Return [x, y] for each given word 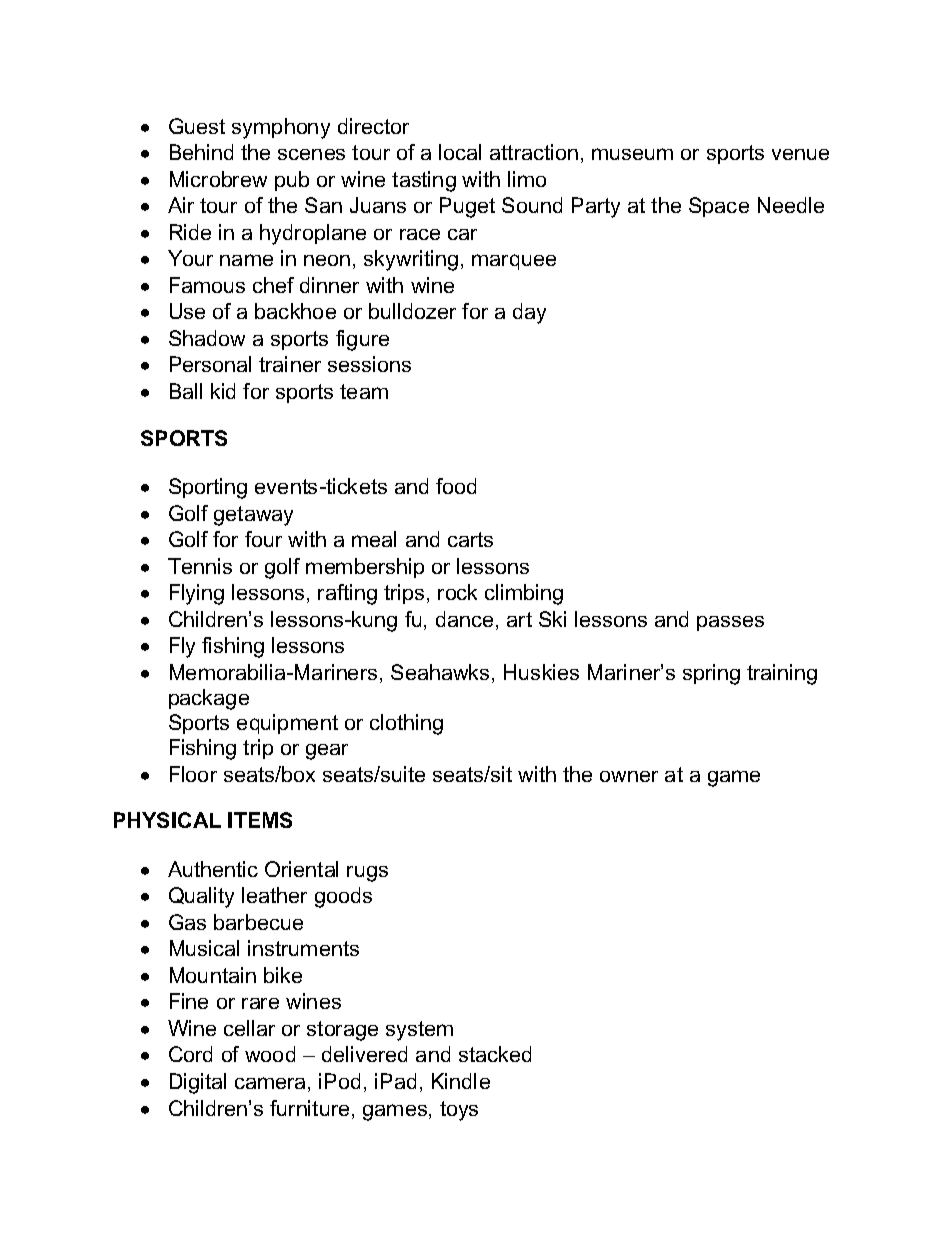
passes [730, 623]
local [460, 152]
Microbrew [218, 179]
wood [270, 1054]
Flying [197, 594]
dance [464, 619]
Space [719, 207]
